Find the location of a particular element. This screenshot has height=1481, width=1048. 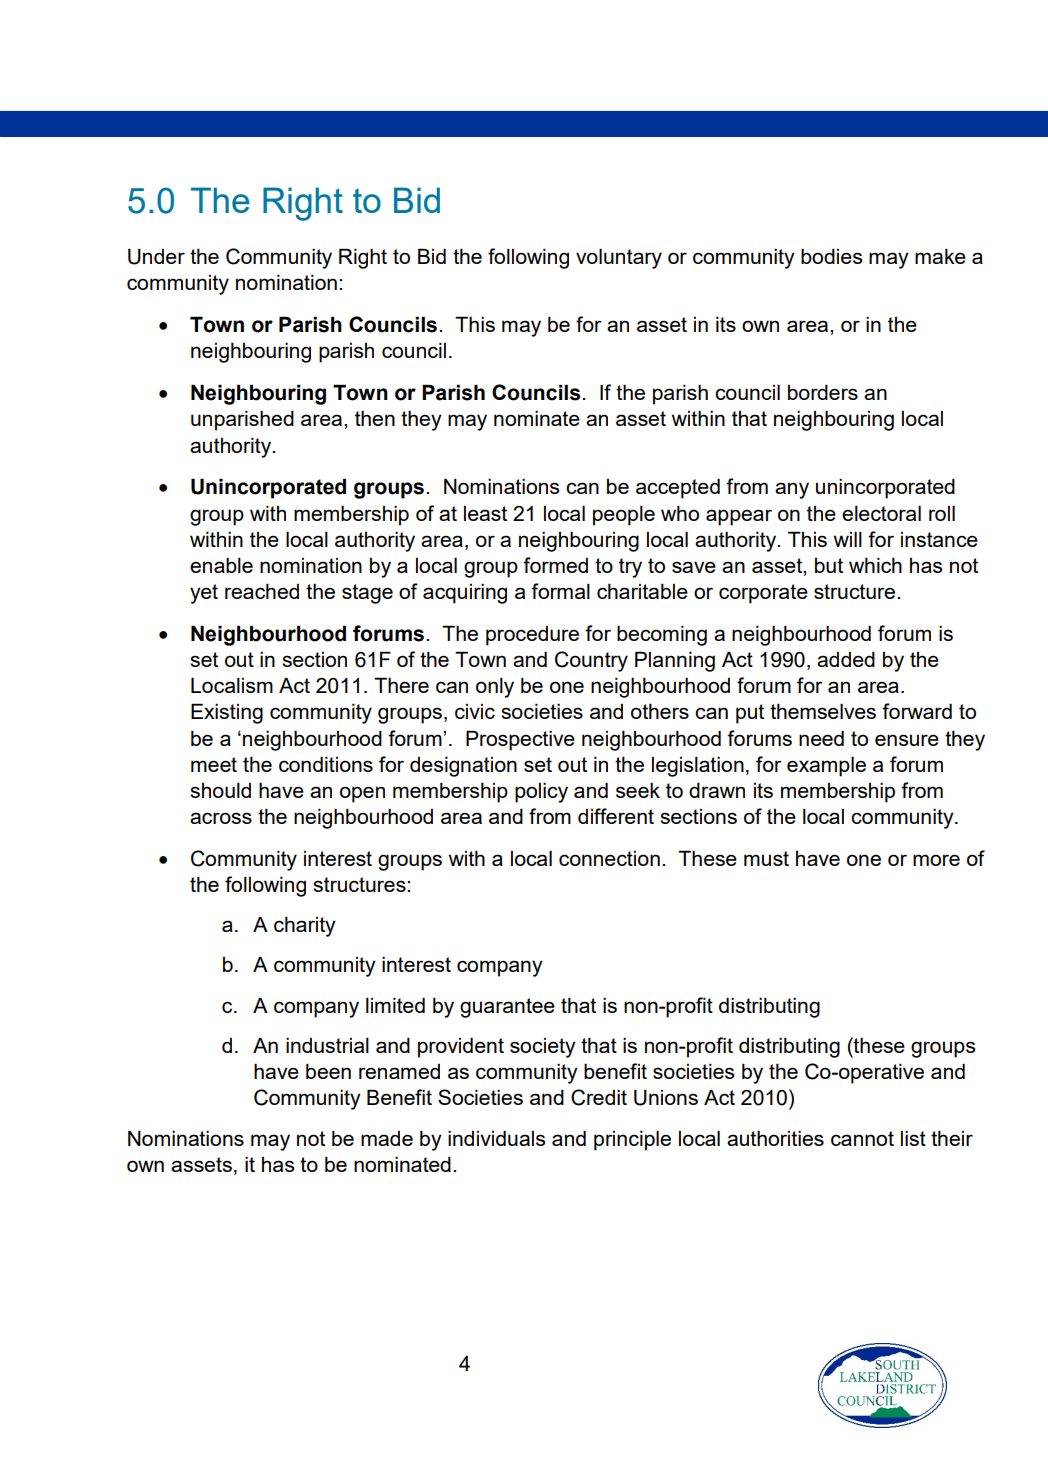

bodies is located at coordinates (831, 256).
